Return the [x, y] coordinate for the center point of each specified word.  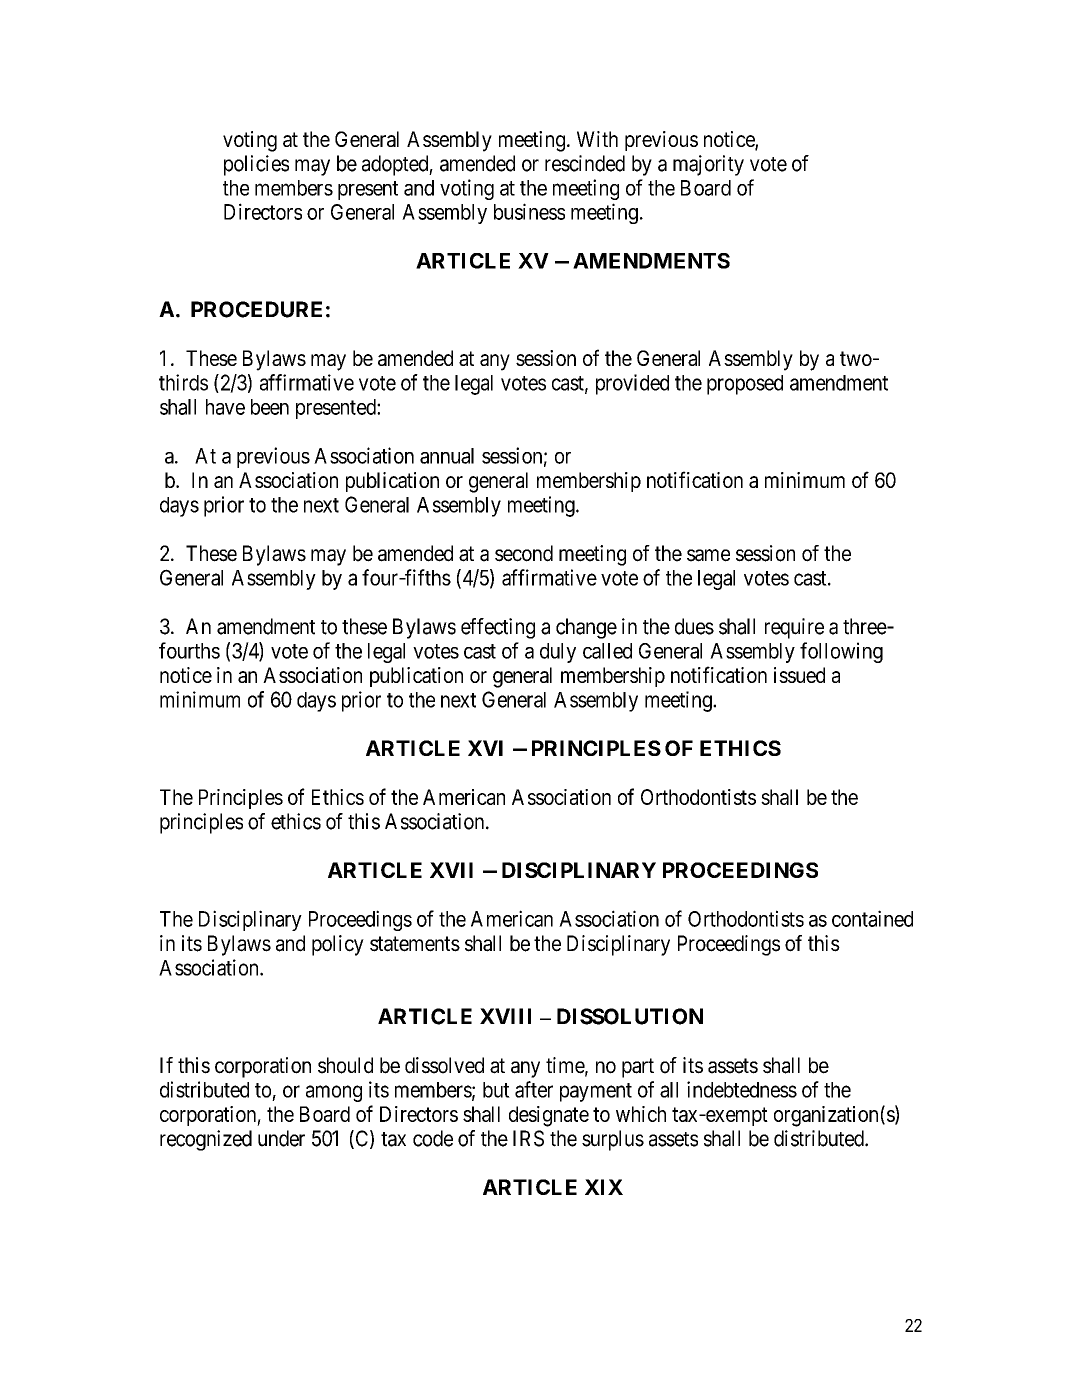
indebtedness [742, 1089]
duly [558, 653]
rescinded [585, 163]
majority [708, 165]
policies [256, 165]
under [281, 1138]
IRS [528, 1138]
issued [799, 675]
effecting [498, 628]
